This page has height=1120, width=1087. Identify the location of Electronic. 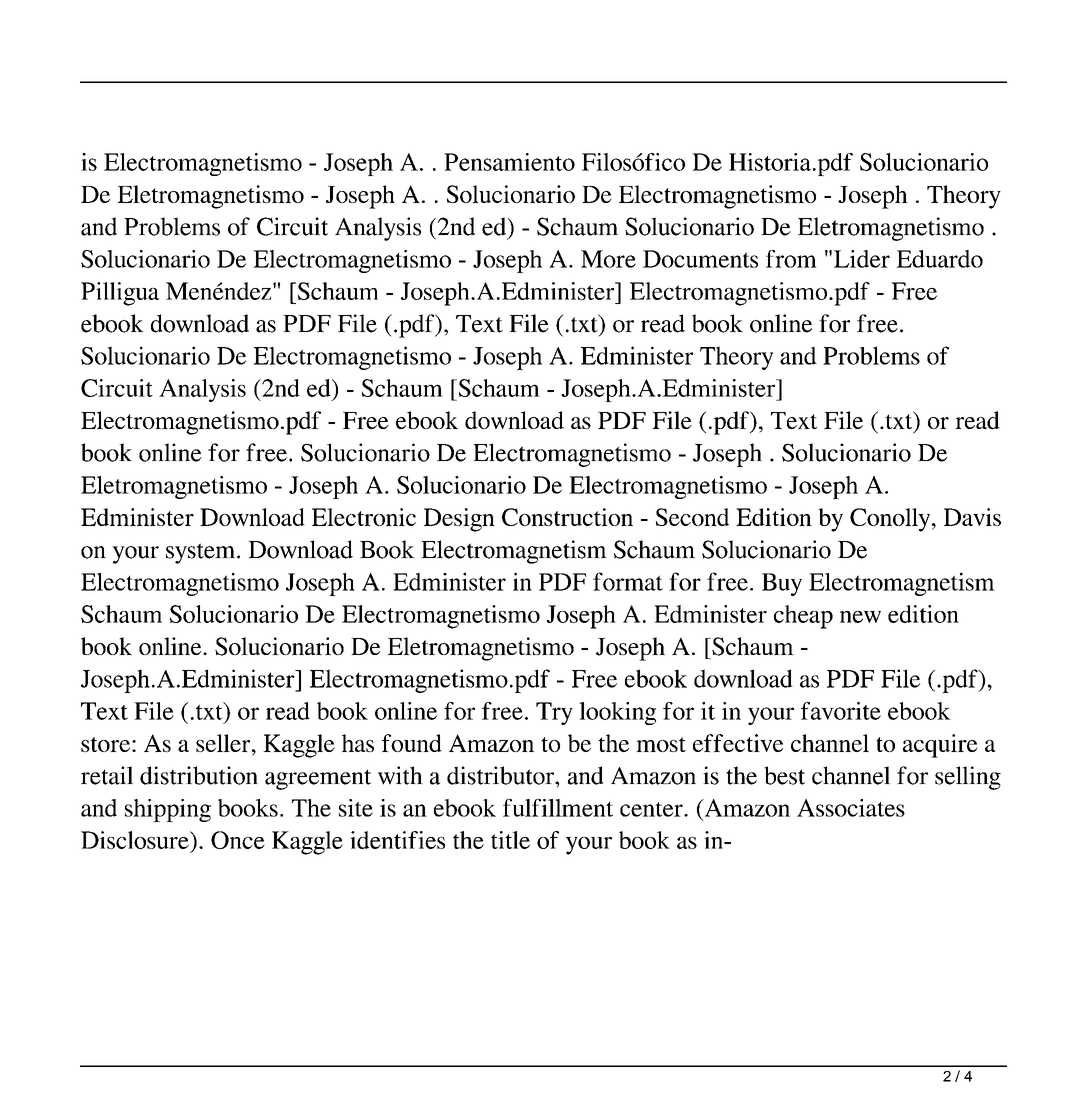
(364, 517).
